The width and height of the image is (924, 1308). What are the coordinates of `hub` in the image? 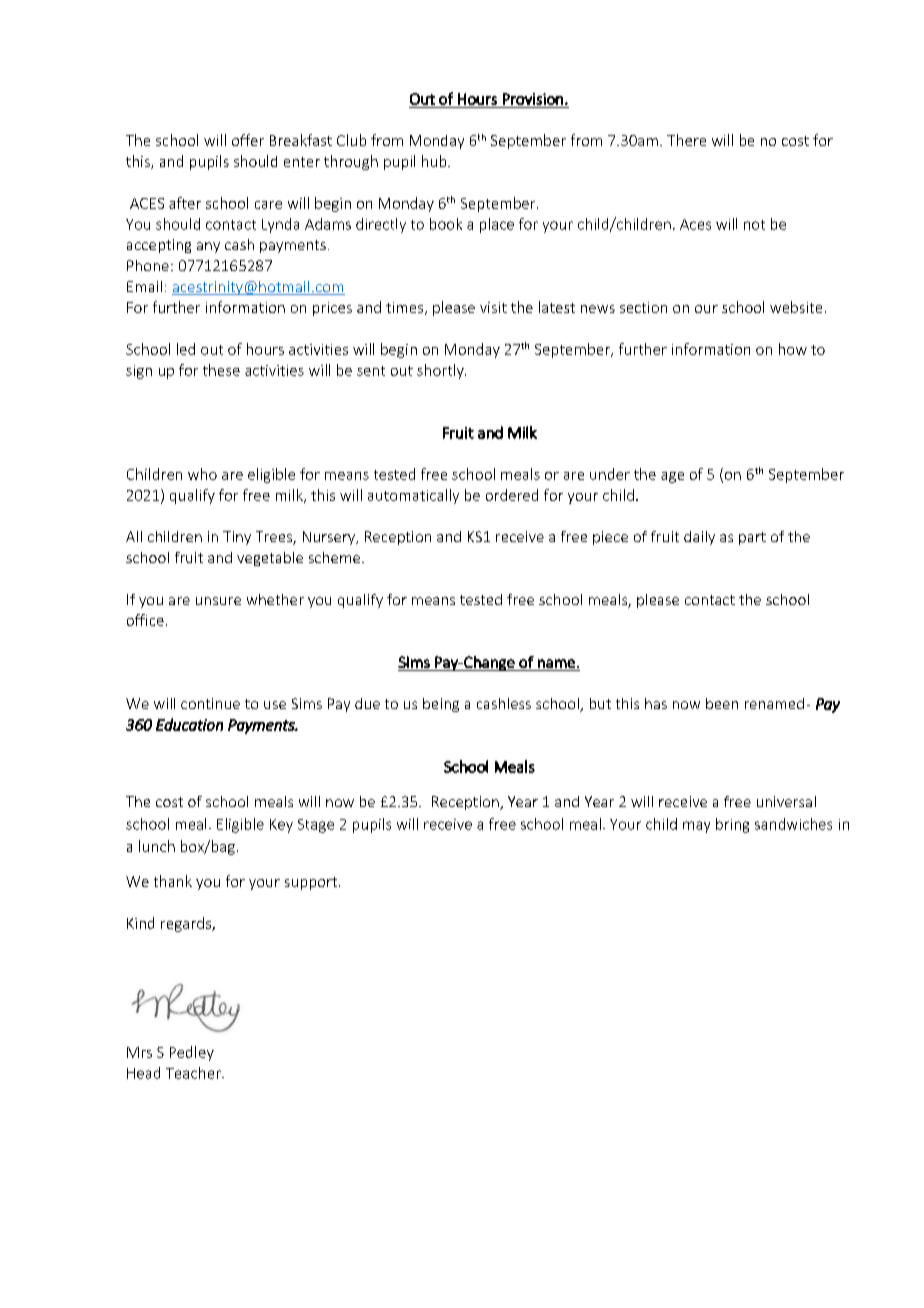 It's located at (435, 161).
